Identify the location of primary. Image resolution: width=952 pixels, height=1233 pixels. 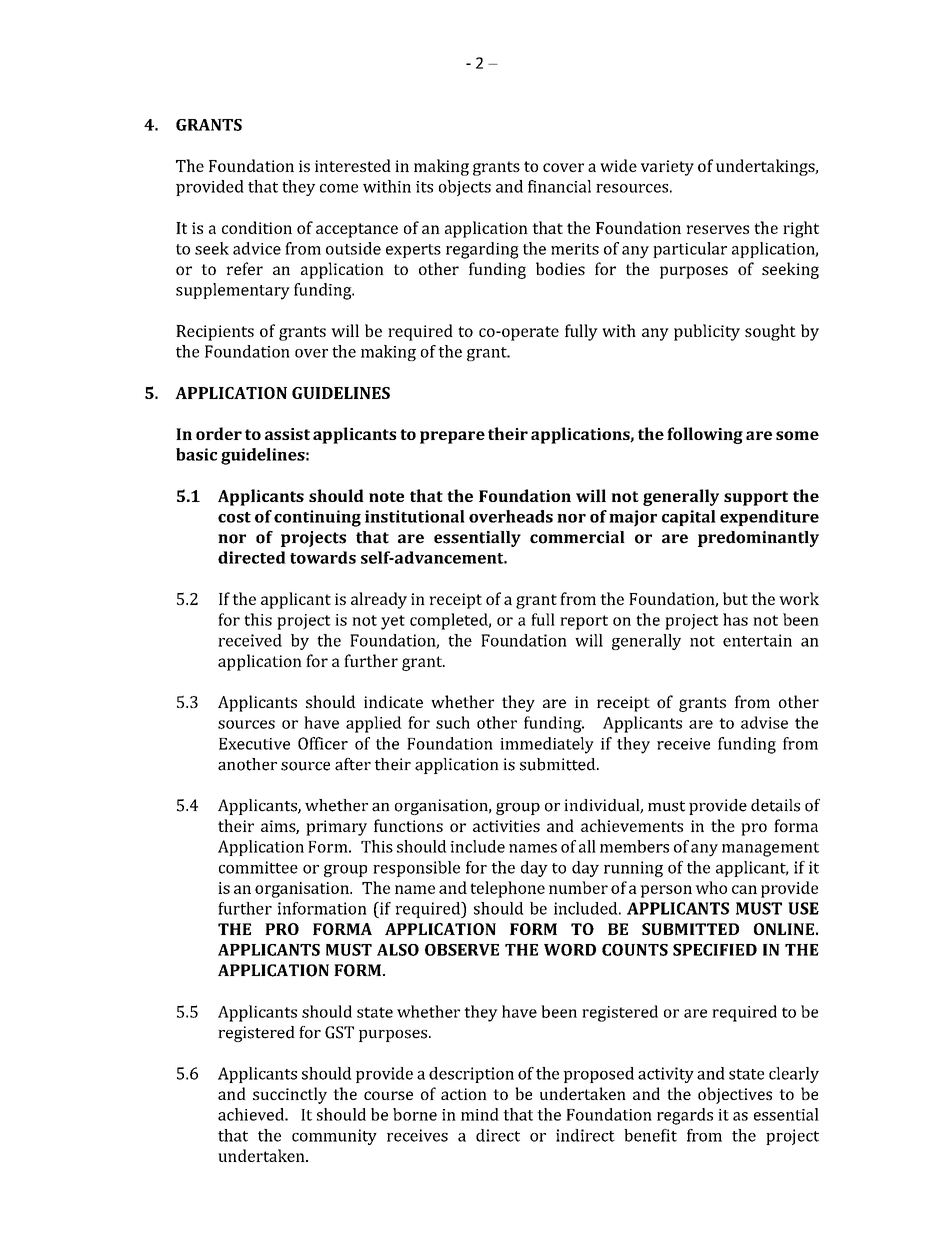
(336, 828).
